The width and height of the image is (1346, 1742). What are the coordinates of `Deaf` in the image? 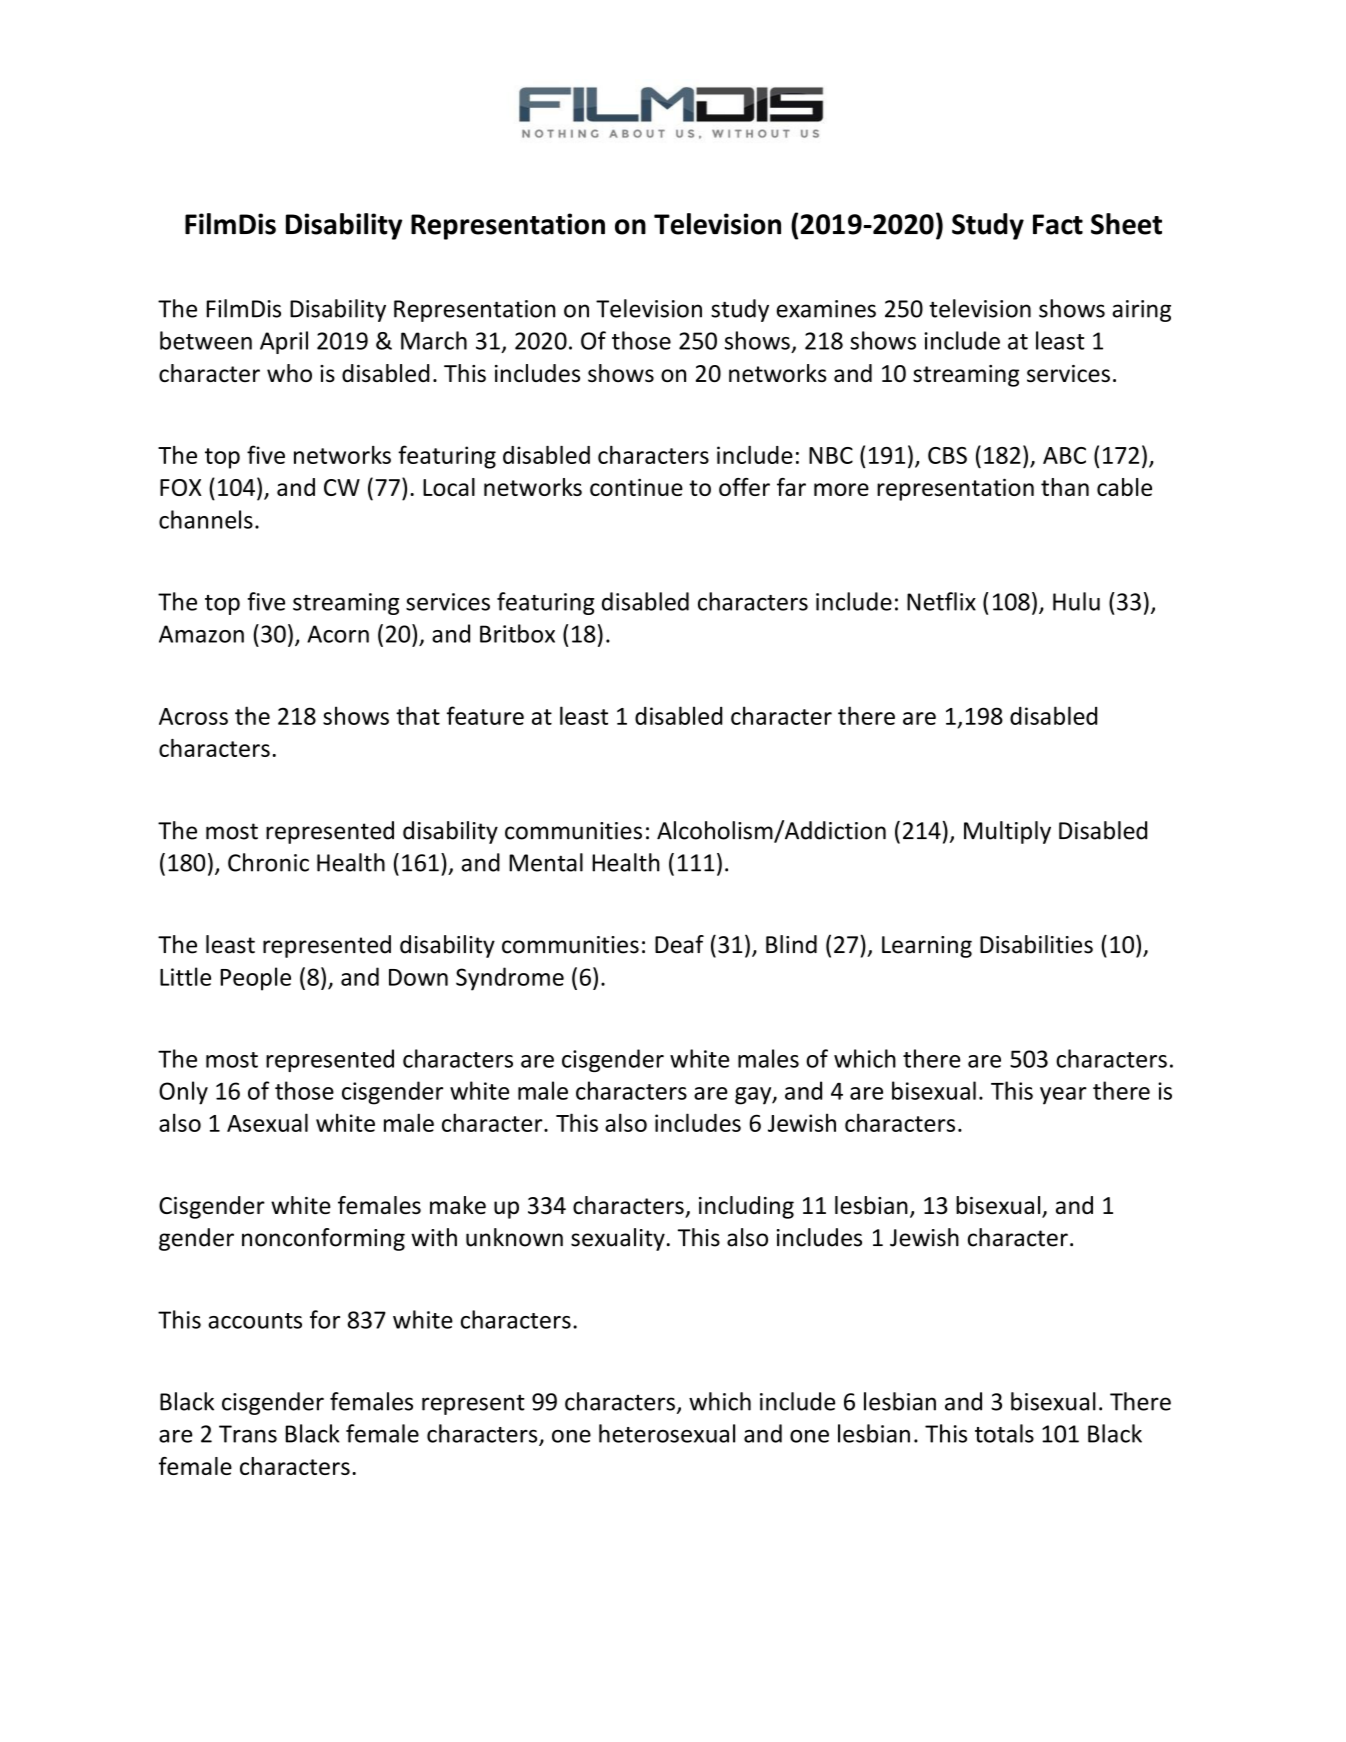 It's located at (679, 944).
